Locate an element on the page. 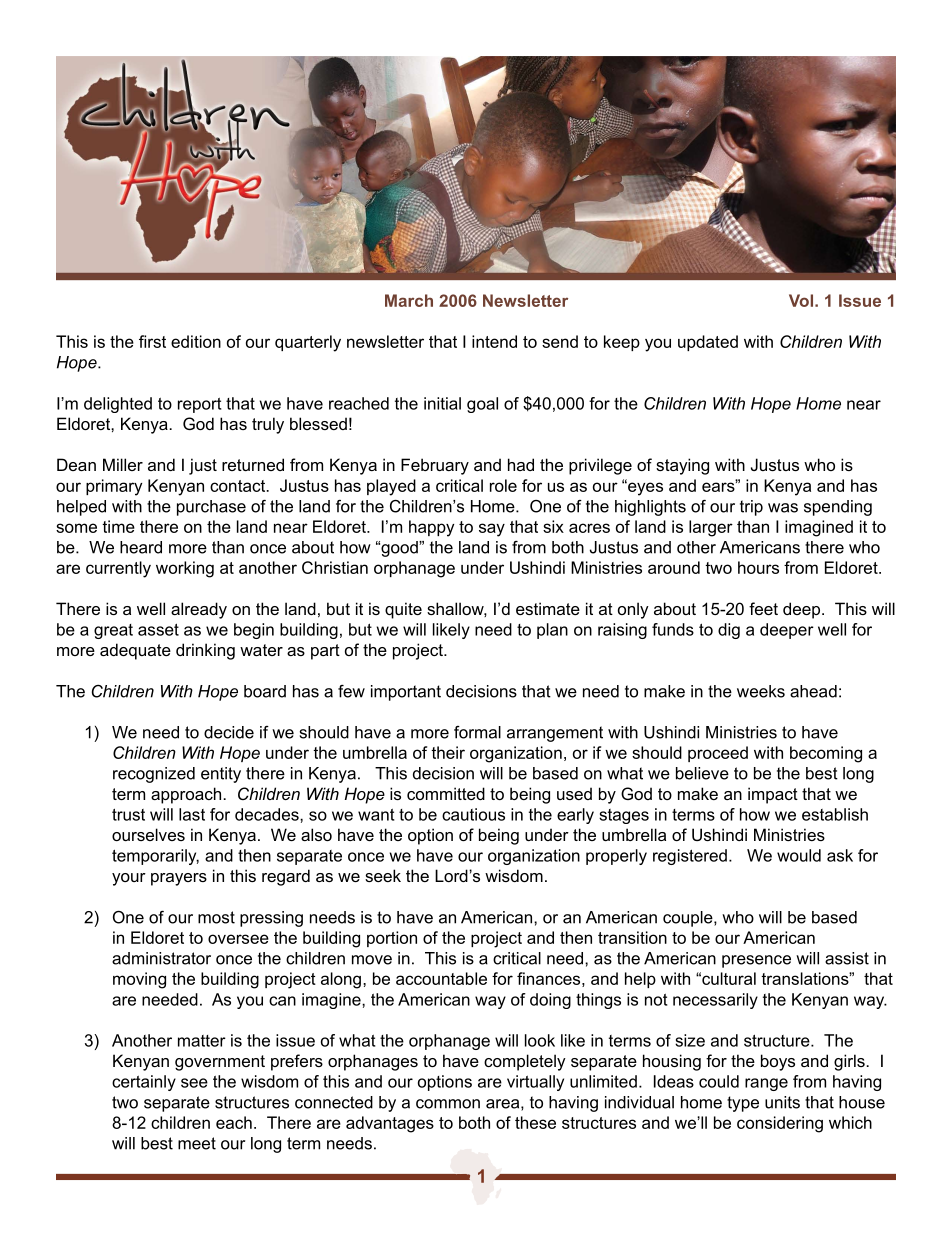 The image size is (952, 1233). quite is located at coordinates (403, 610).
